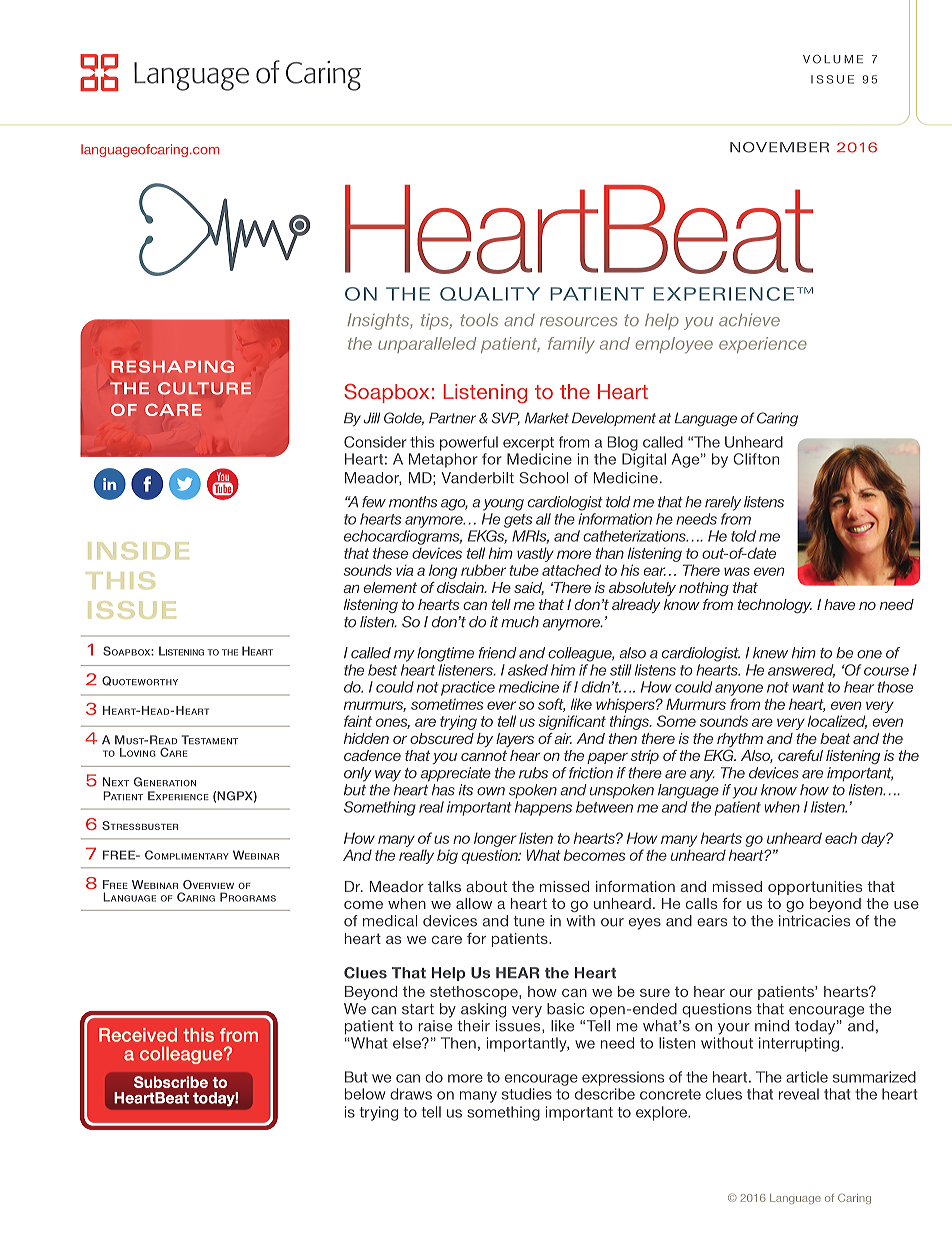  What do you see at coordinates (835, 738) in the screenshot?
I see `beat` at bounding box center [835, 738].
